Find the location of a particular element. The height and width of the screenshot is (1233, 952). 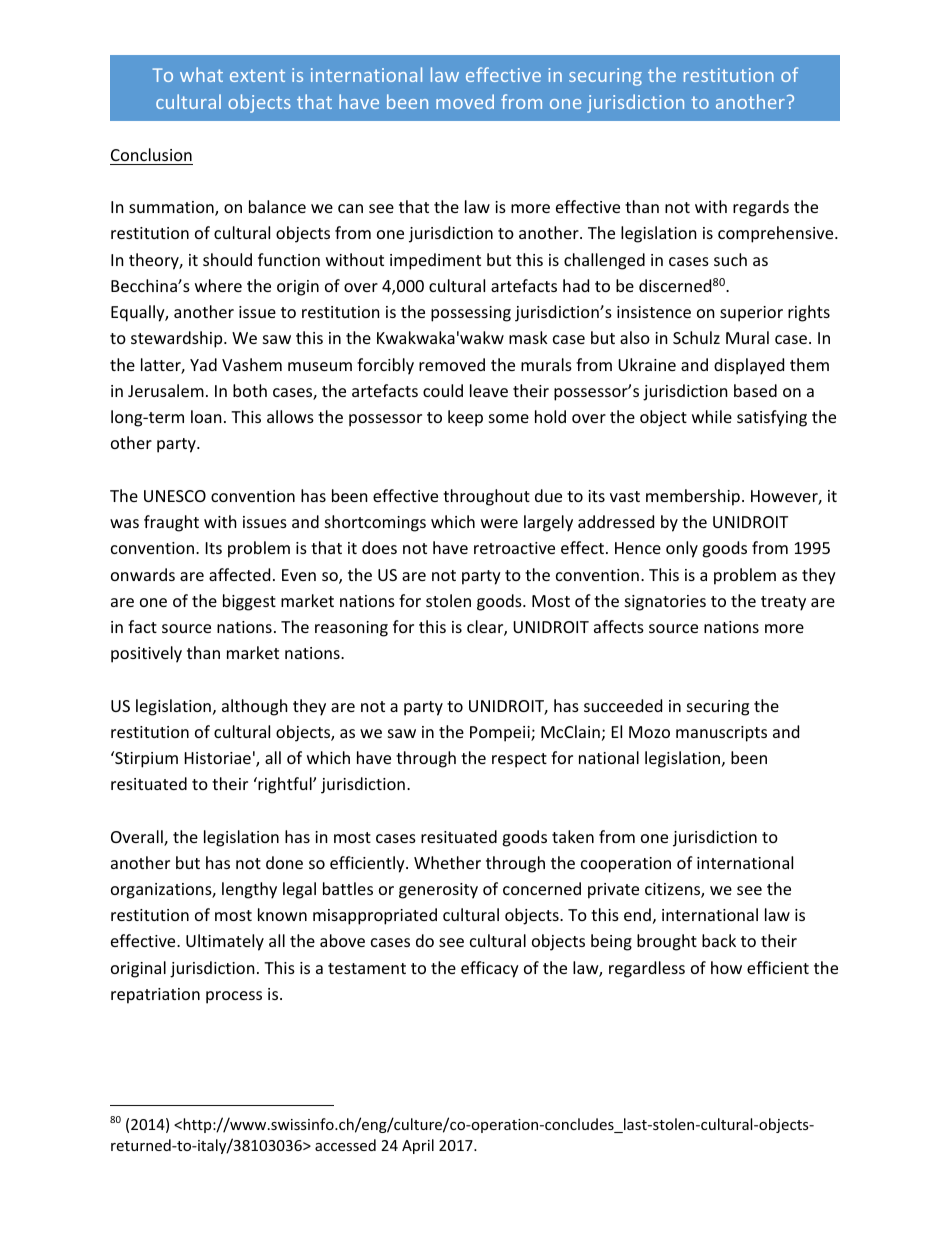

were is located at coordinates (499, 523).
